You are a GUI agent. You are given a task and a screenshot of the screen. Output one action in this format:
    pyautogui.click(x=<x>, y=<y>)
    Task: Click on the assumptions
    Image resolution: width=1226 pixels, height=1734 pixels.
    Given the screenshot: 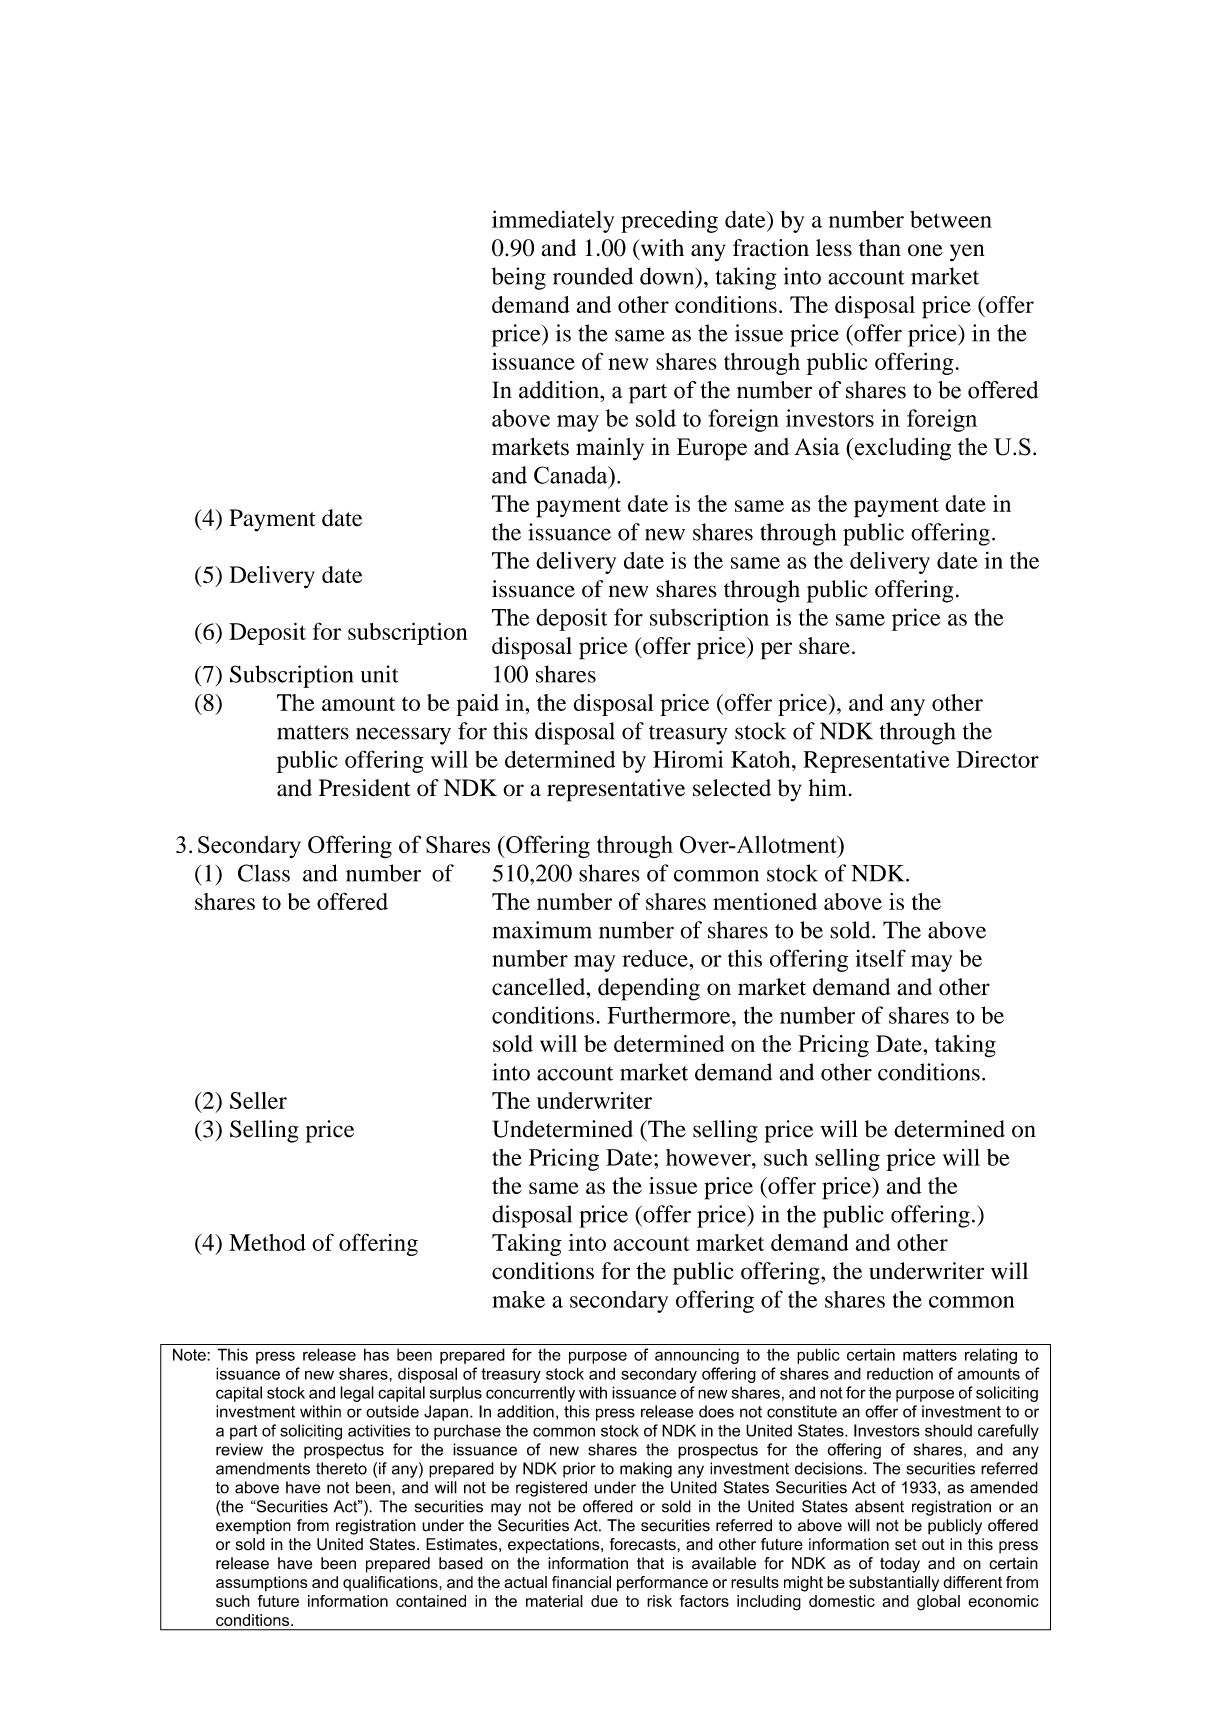 What is the action you would take?
    pyautogui.click(x=262, y=1583)
